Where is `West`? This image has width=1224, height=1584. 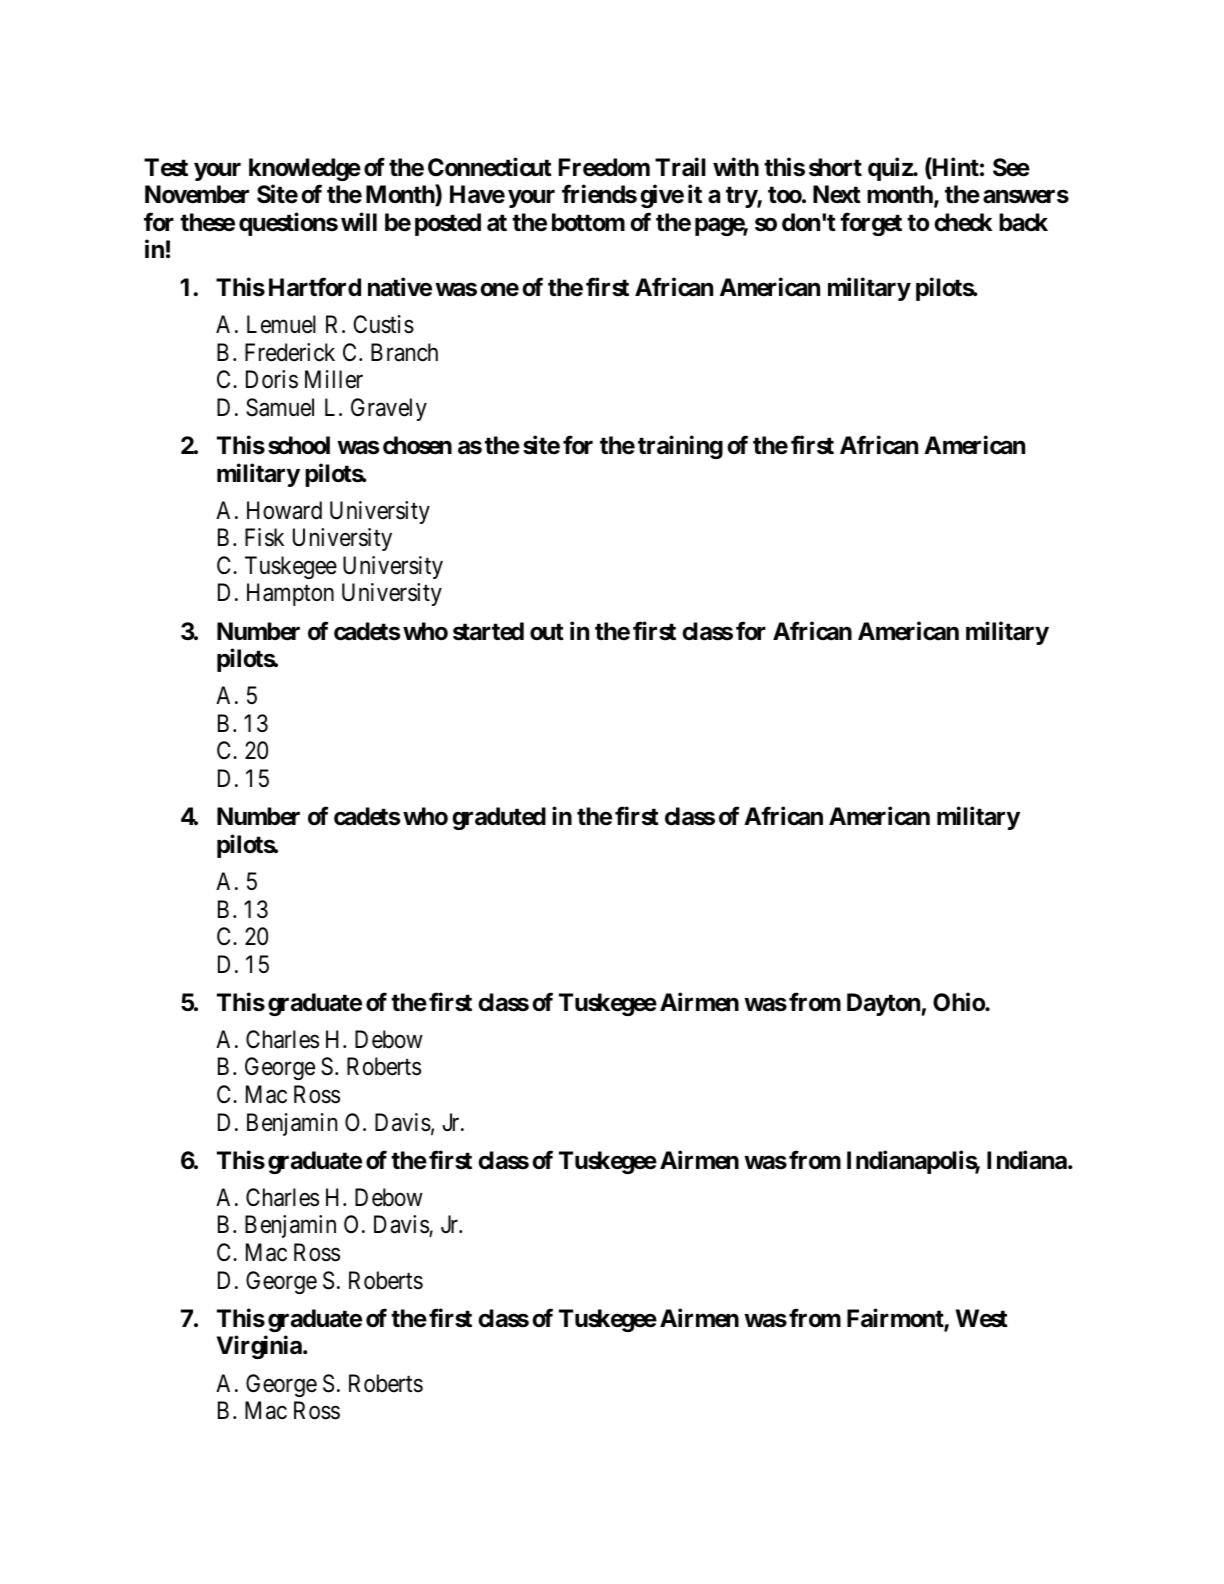
West is located at coordinates (982, 1318).
